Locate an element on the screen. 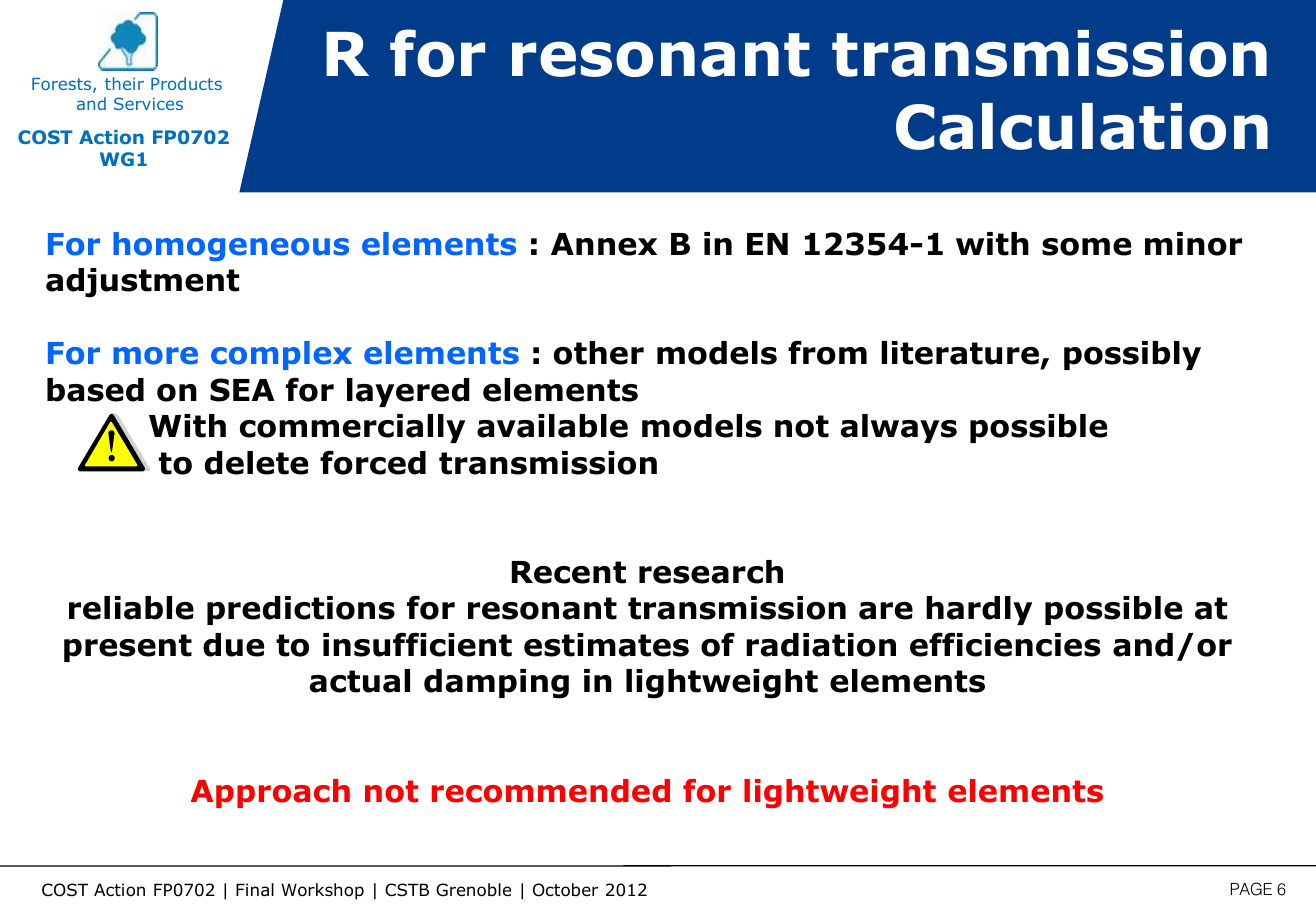 This screenshot has height=911, width=1316. hardly is located at coordinates (979, 610).
